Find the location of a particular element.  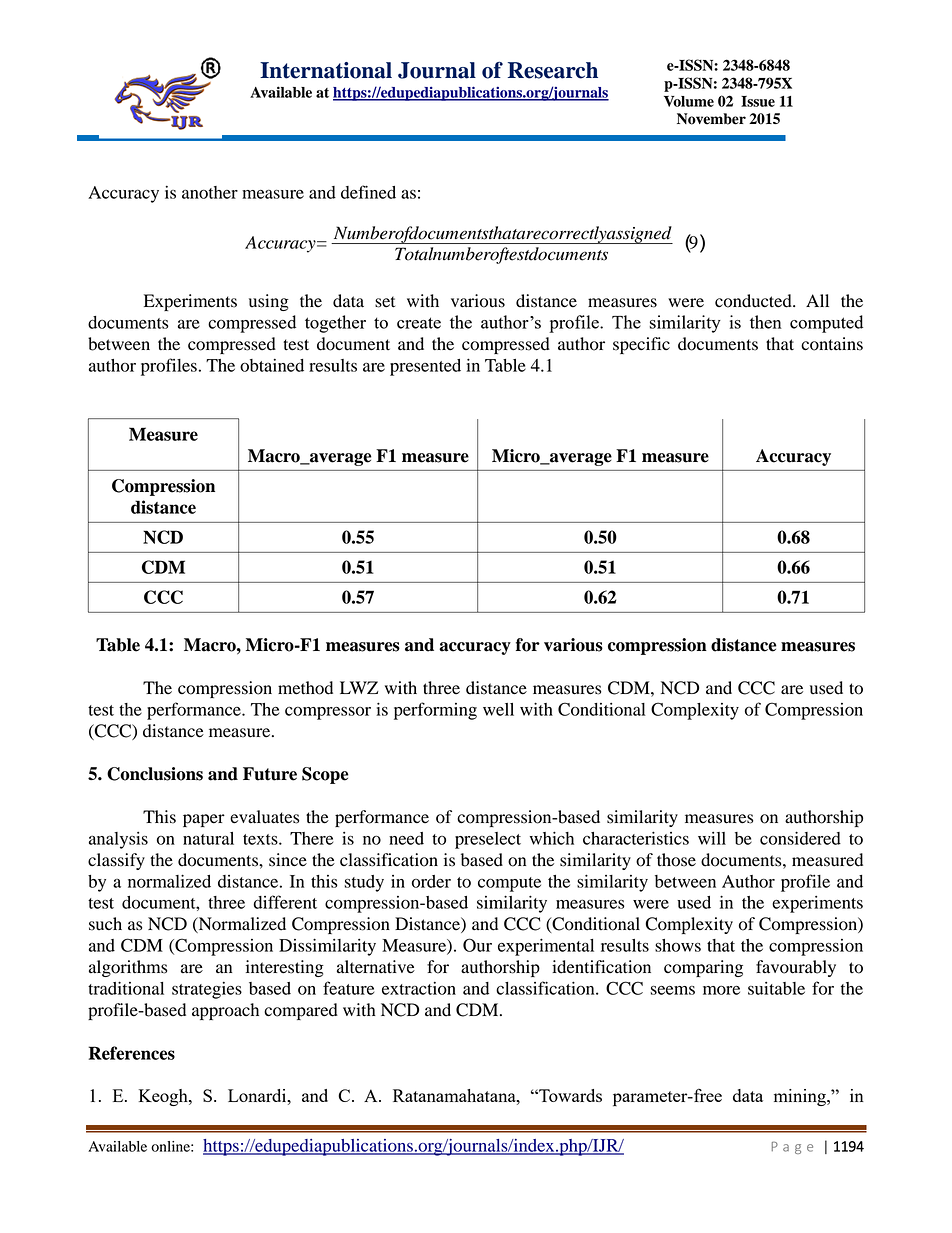

mining is located at coordinates (801, 1097).
